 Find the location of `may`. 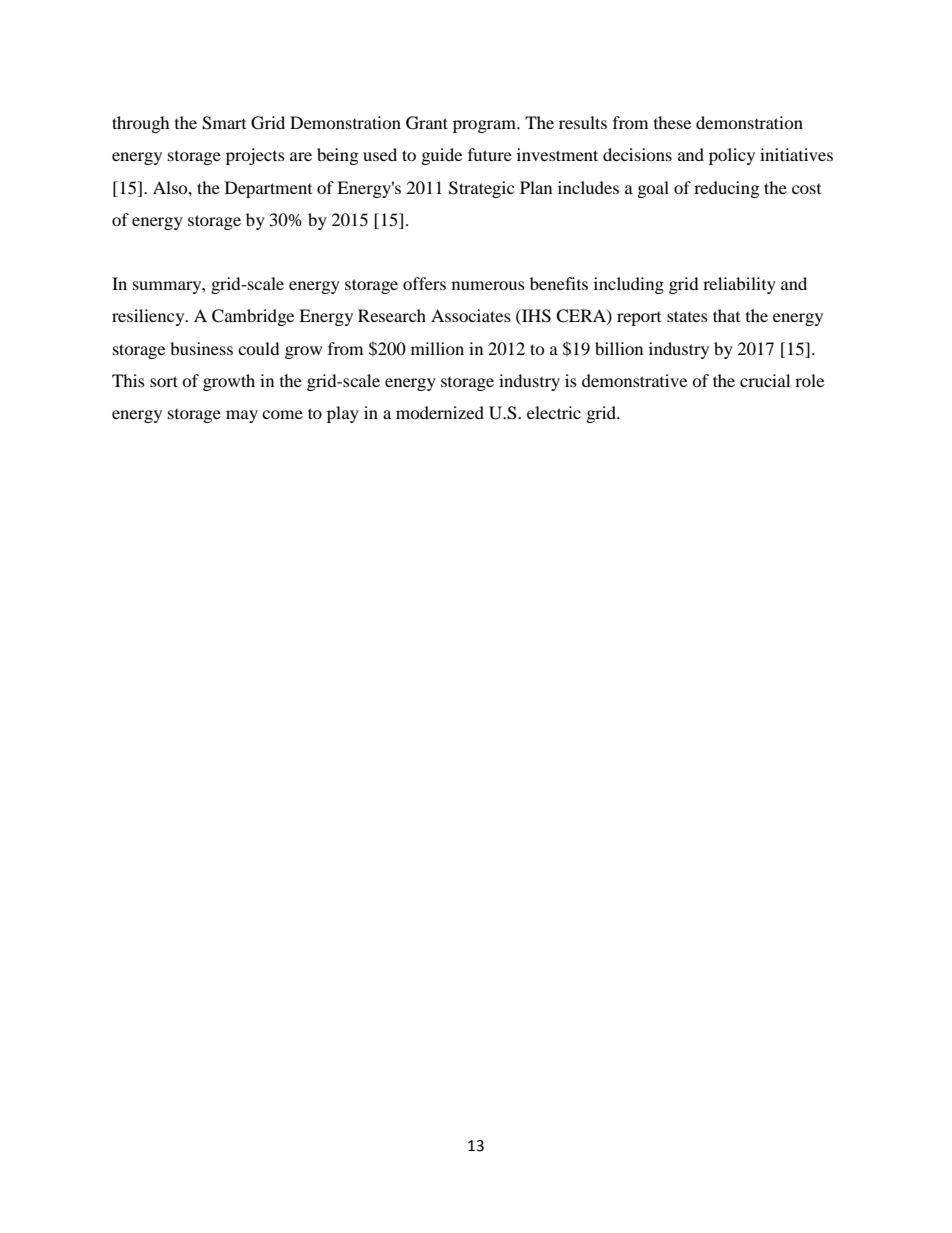

may is located at coordinates (242, 416).
